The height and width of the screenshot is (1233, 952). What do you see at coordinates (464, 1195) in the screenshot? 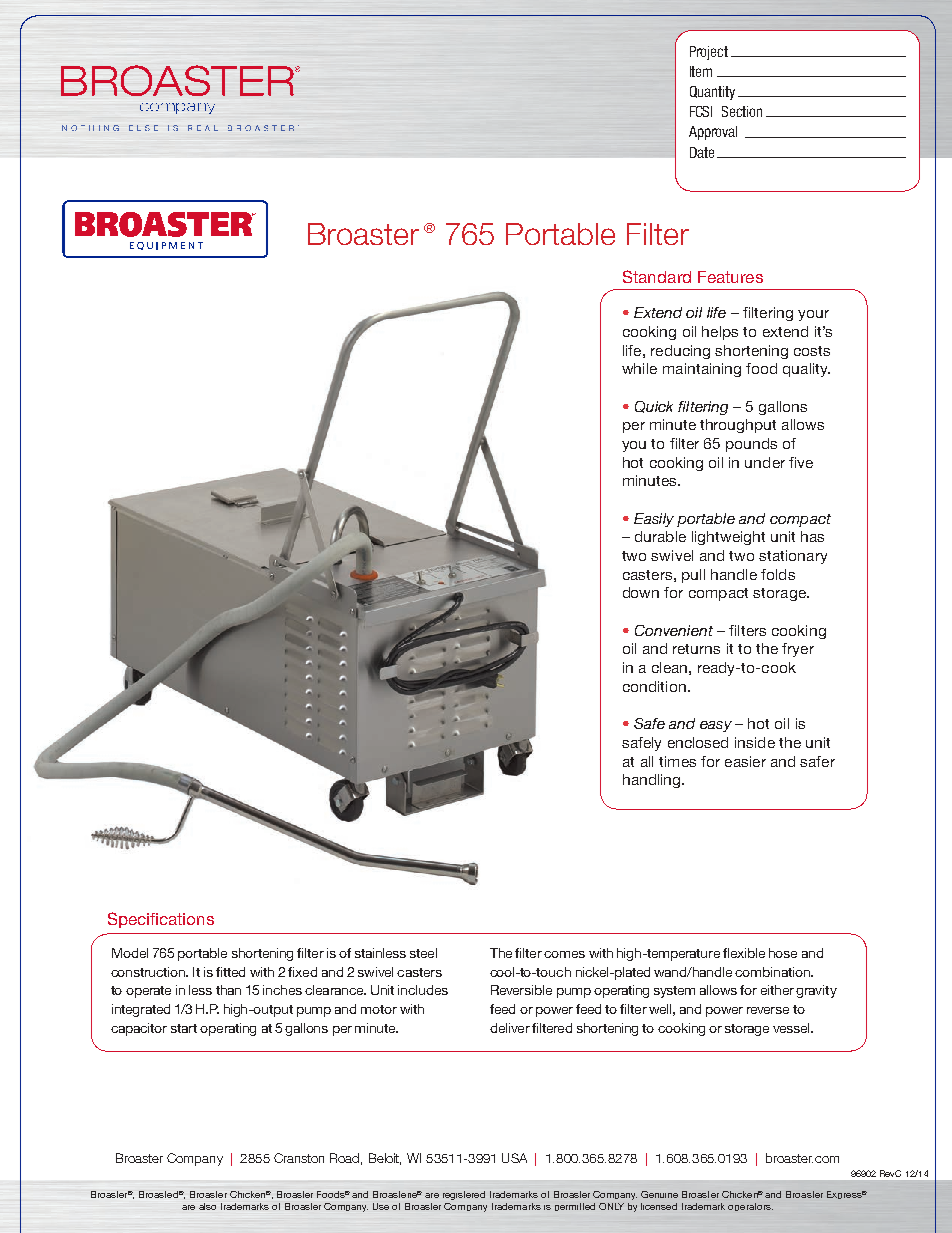
I see `registered` at bounding box center [464, 1195].
